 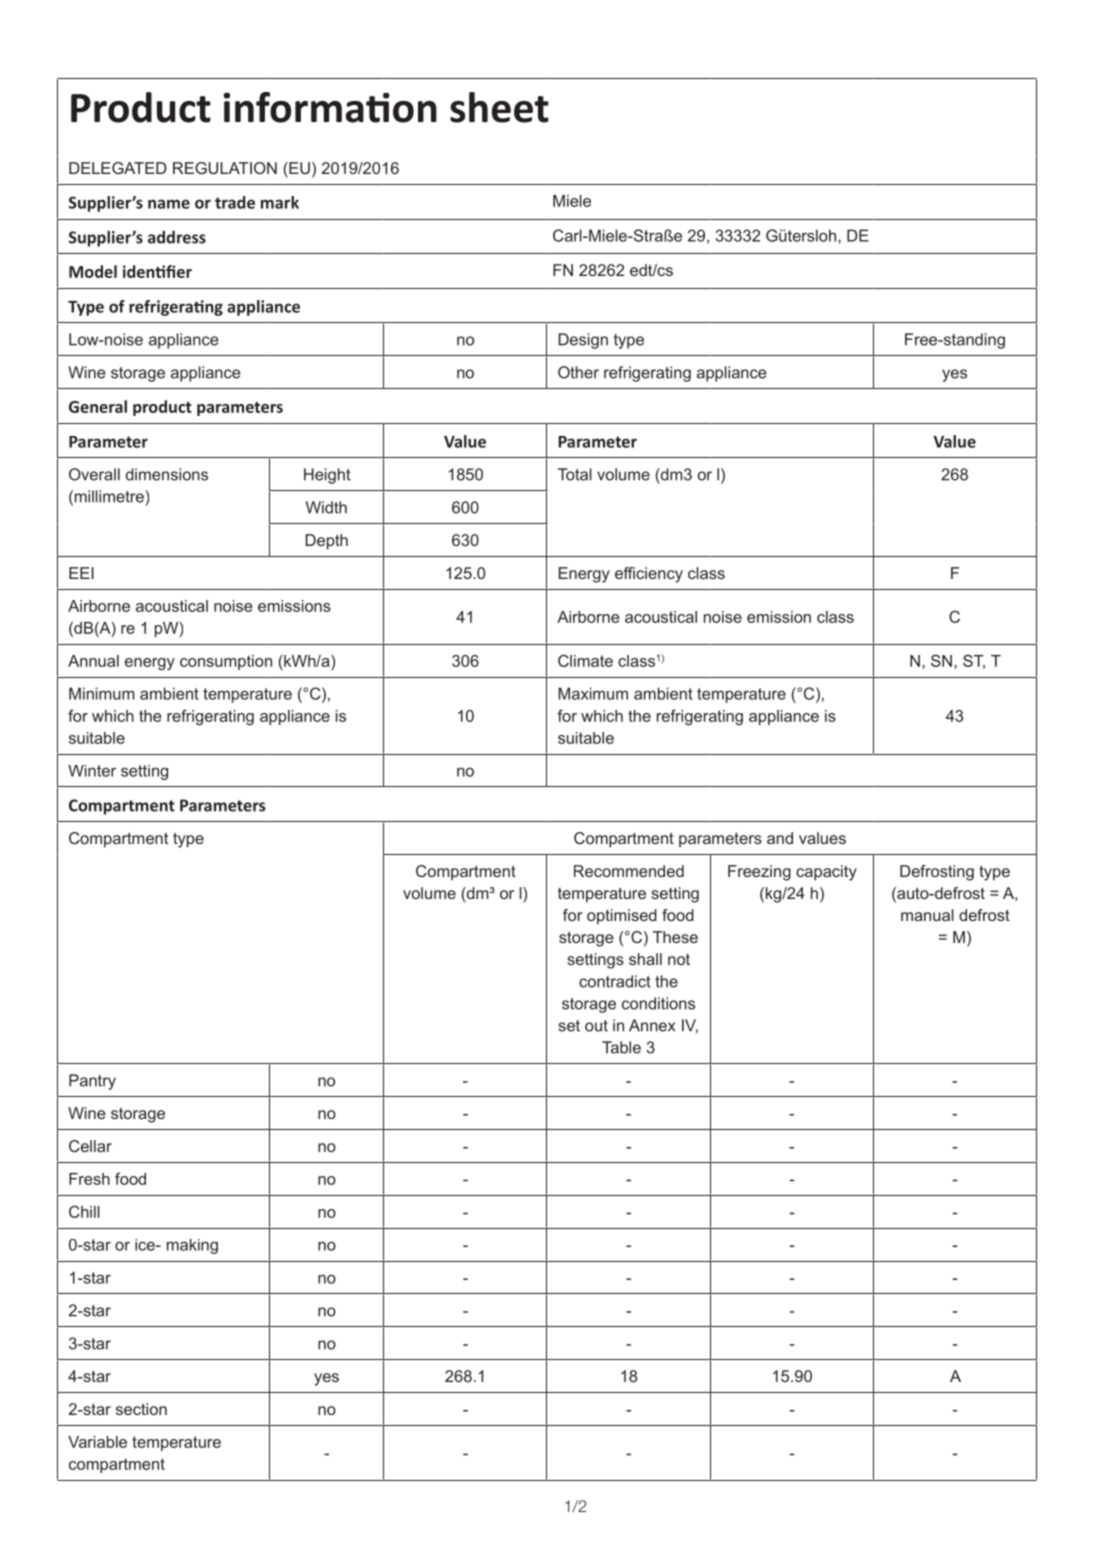 I want to click on efficiency, so click(x=649, y=575).
